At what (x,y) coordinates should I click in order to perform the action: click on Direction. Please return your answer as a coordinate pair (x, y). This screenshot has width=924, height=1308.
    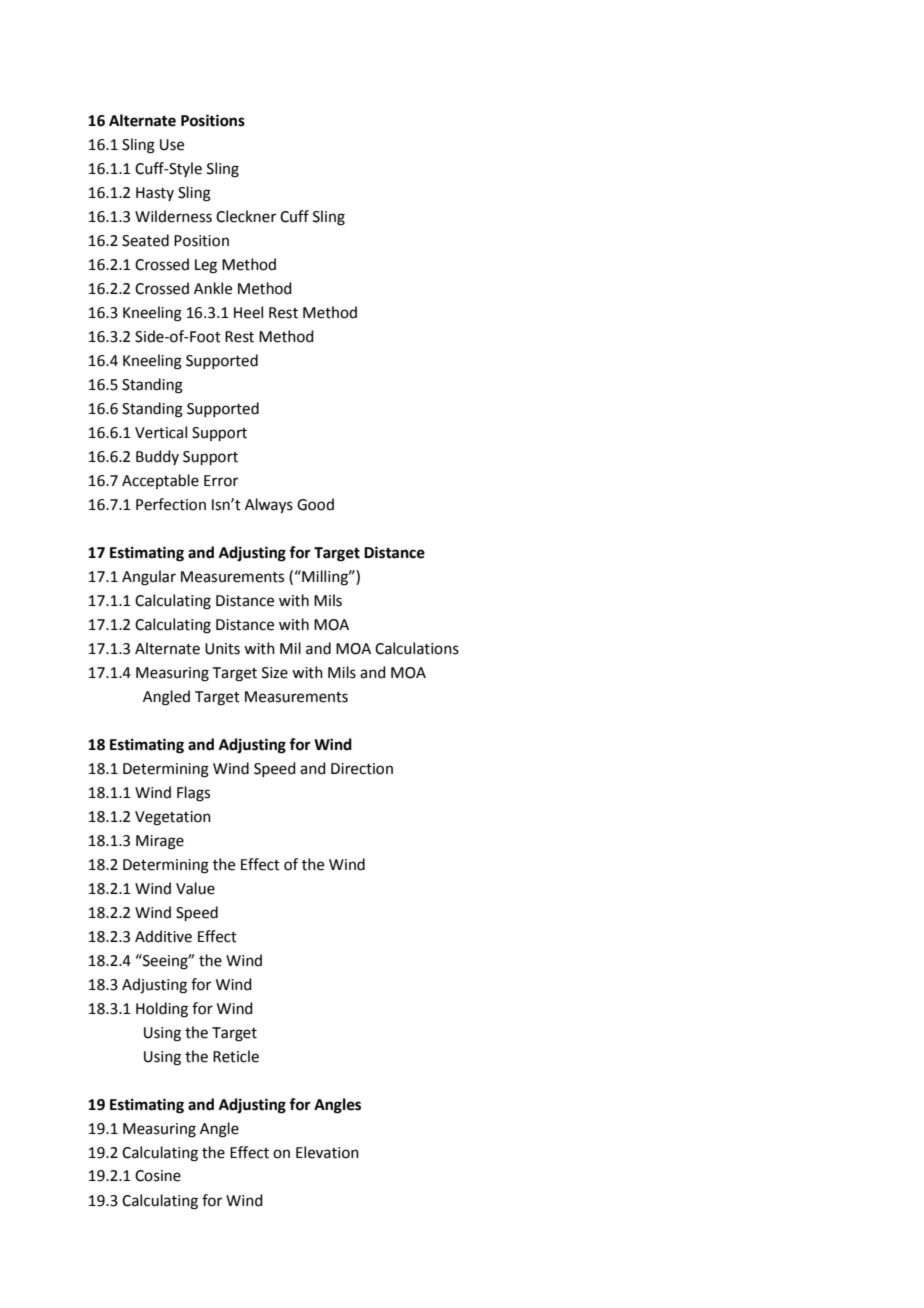
    Looking at the image, I should click on (362, 769).
